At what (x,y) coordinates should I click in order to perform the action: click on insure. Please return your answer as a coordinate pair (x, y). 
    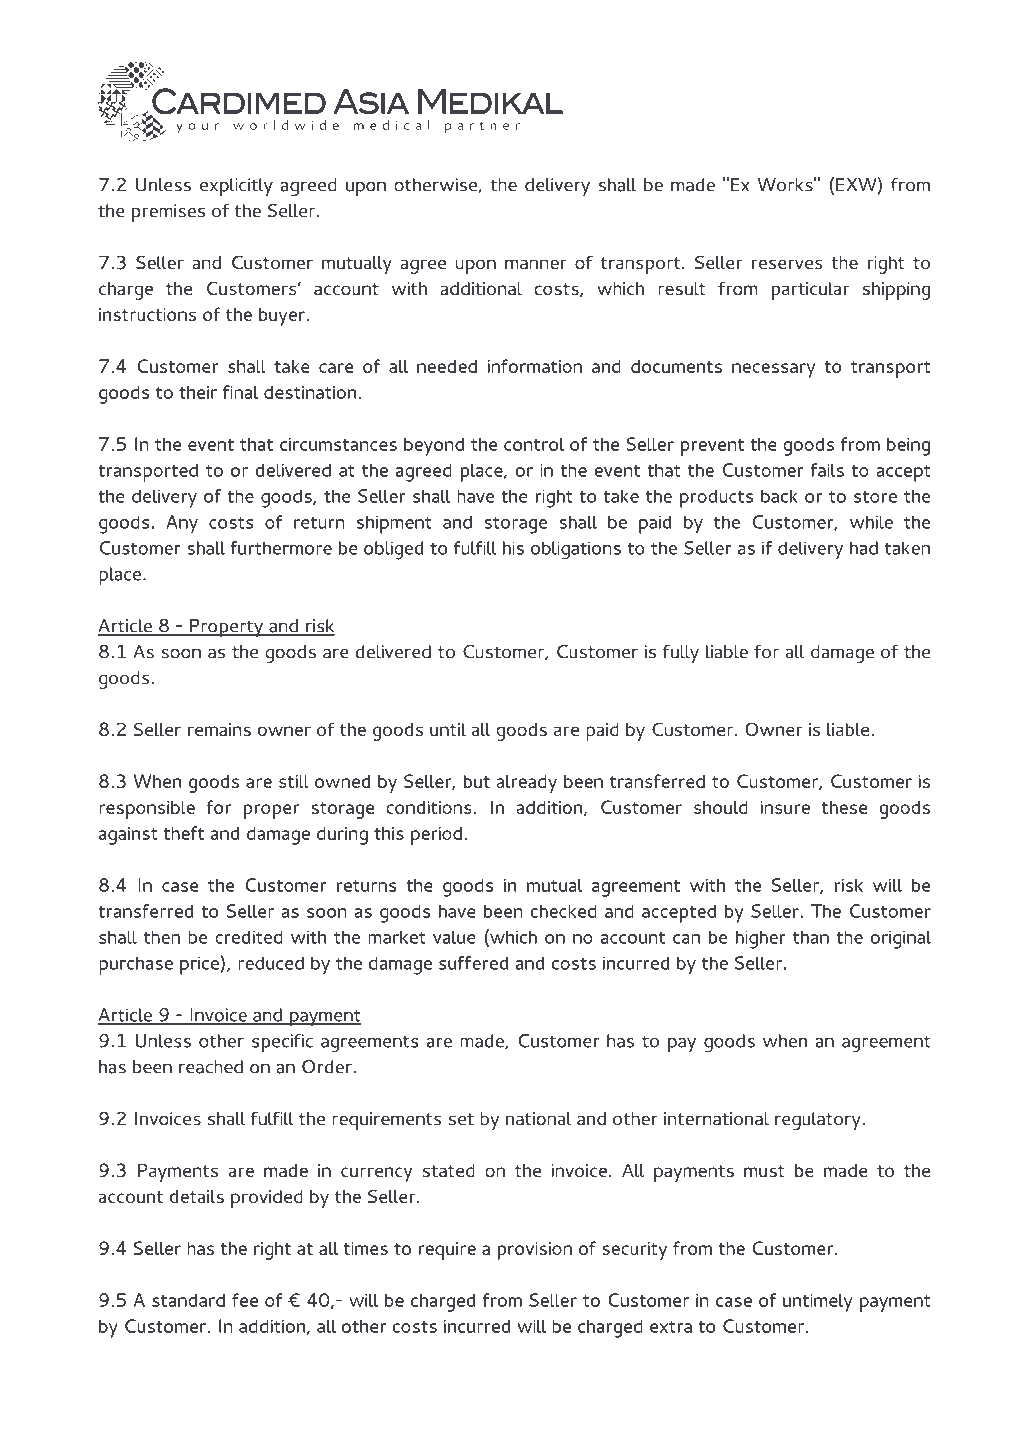
    Looking at the image, I should click on (785, 807).
